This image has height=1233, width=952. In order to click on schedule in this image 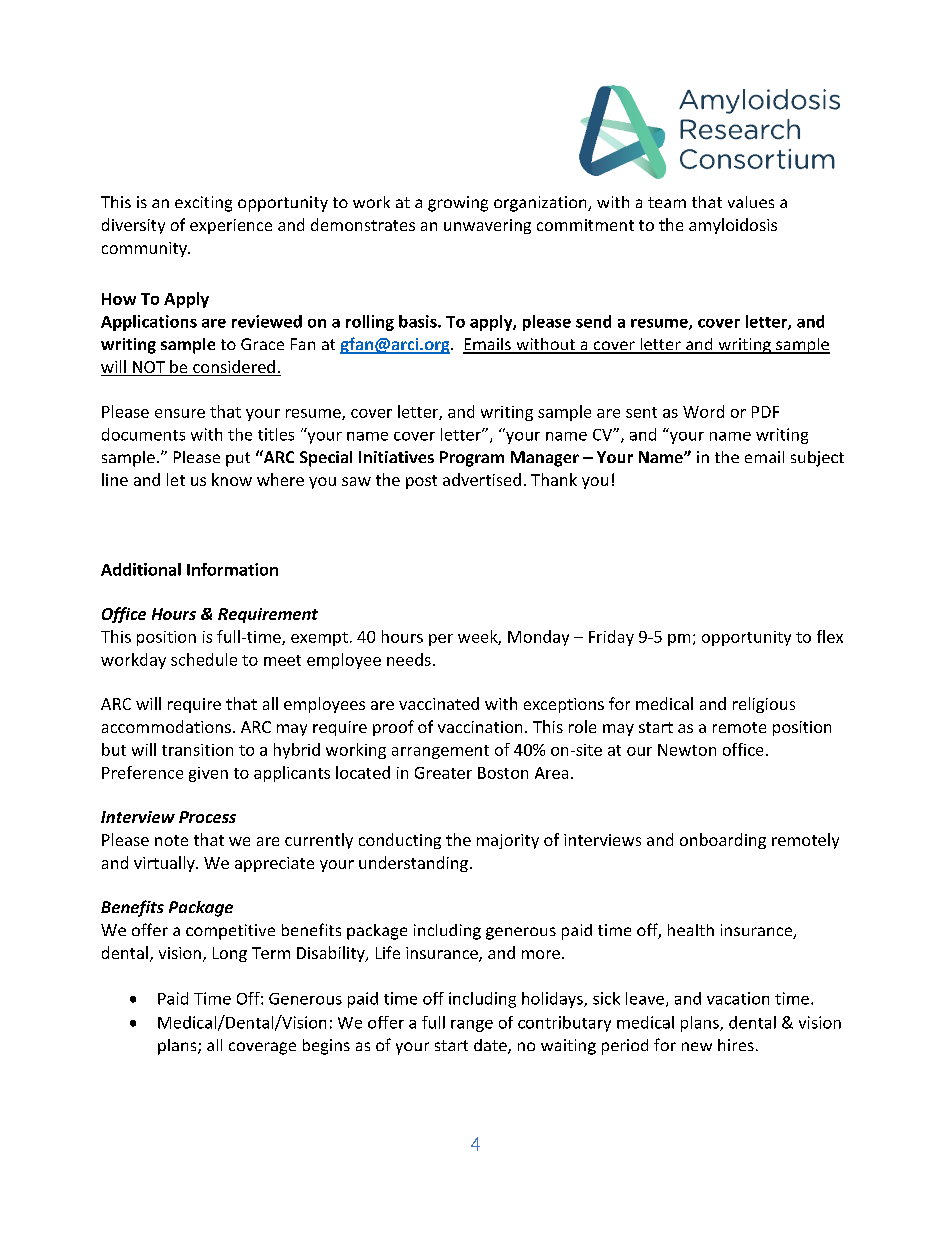, I will do `click(204, 659)`.
